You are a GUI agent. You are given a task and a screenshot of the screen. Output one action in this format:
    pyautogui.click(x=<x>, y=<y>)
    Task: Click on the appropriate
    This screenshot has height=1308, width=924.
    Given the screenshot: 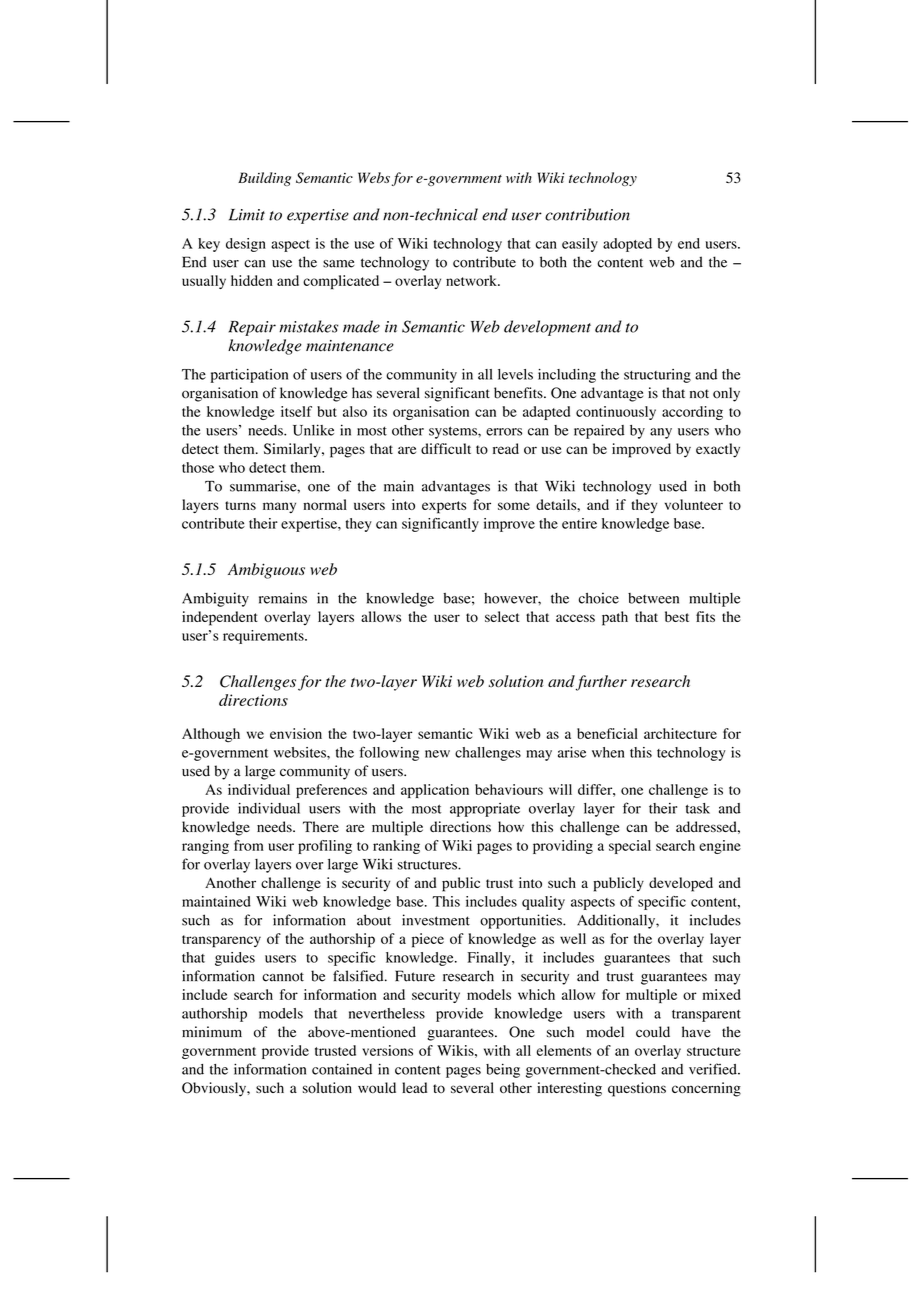 What is the action you would take?
    pyautogui.click(x=485, y=810)
